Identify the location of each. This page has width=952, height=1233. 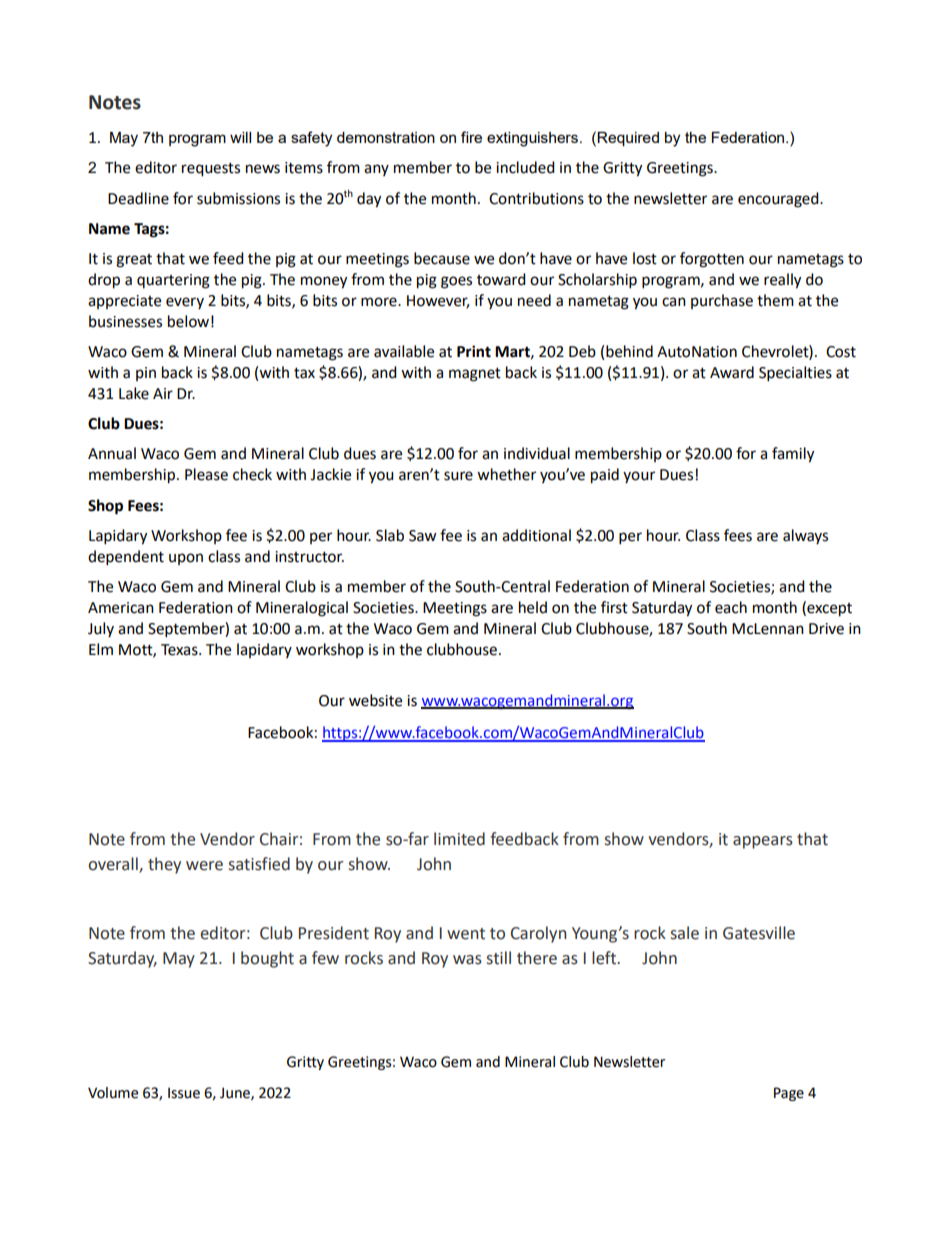
(731, 607).
